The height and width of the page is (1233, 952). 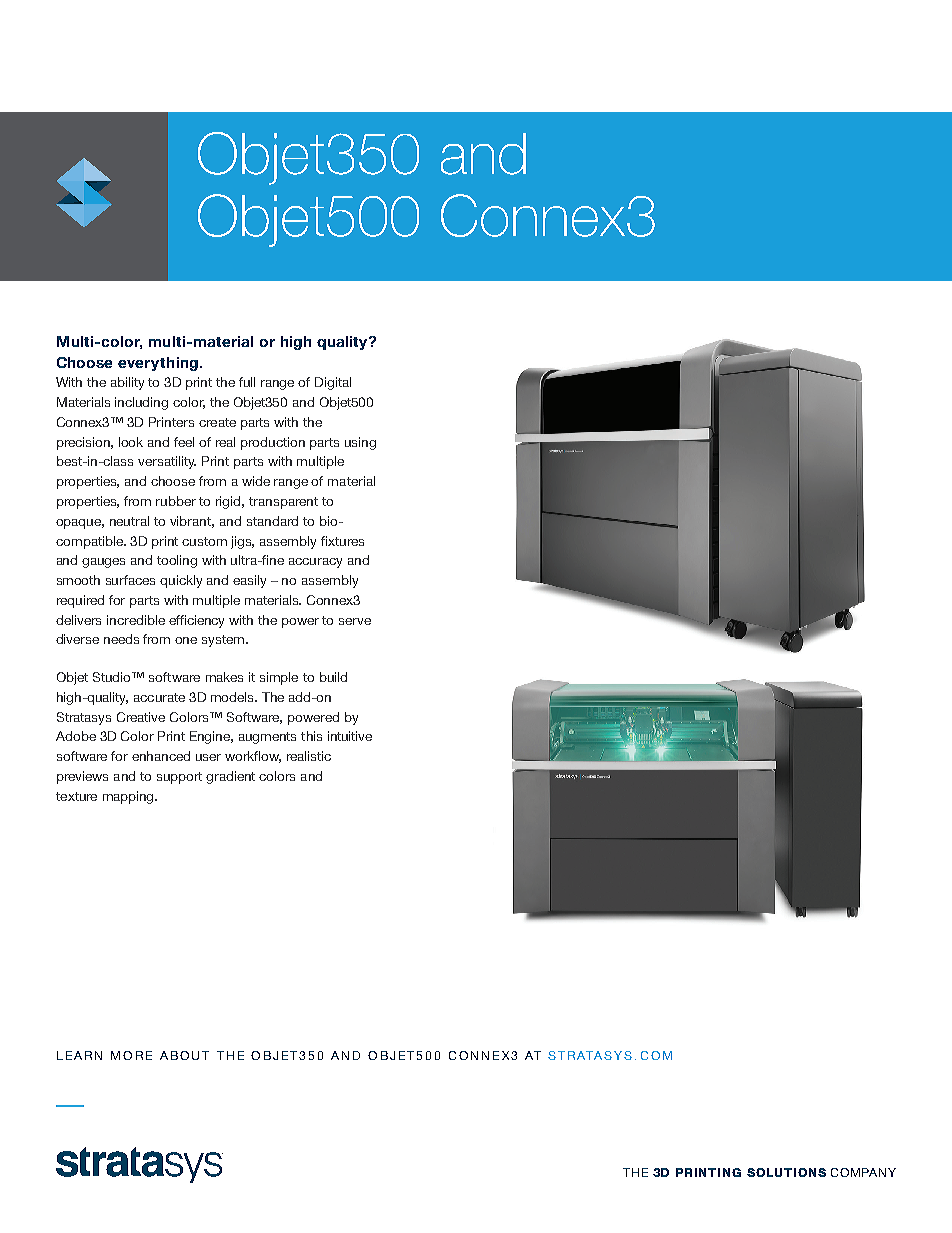 What do you see at coordinates (333, 383) in the page?
I see `Digital` at bounding box center [333, 383].
